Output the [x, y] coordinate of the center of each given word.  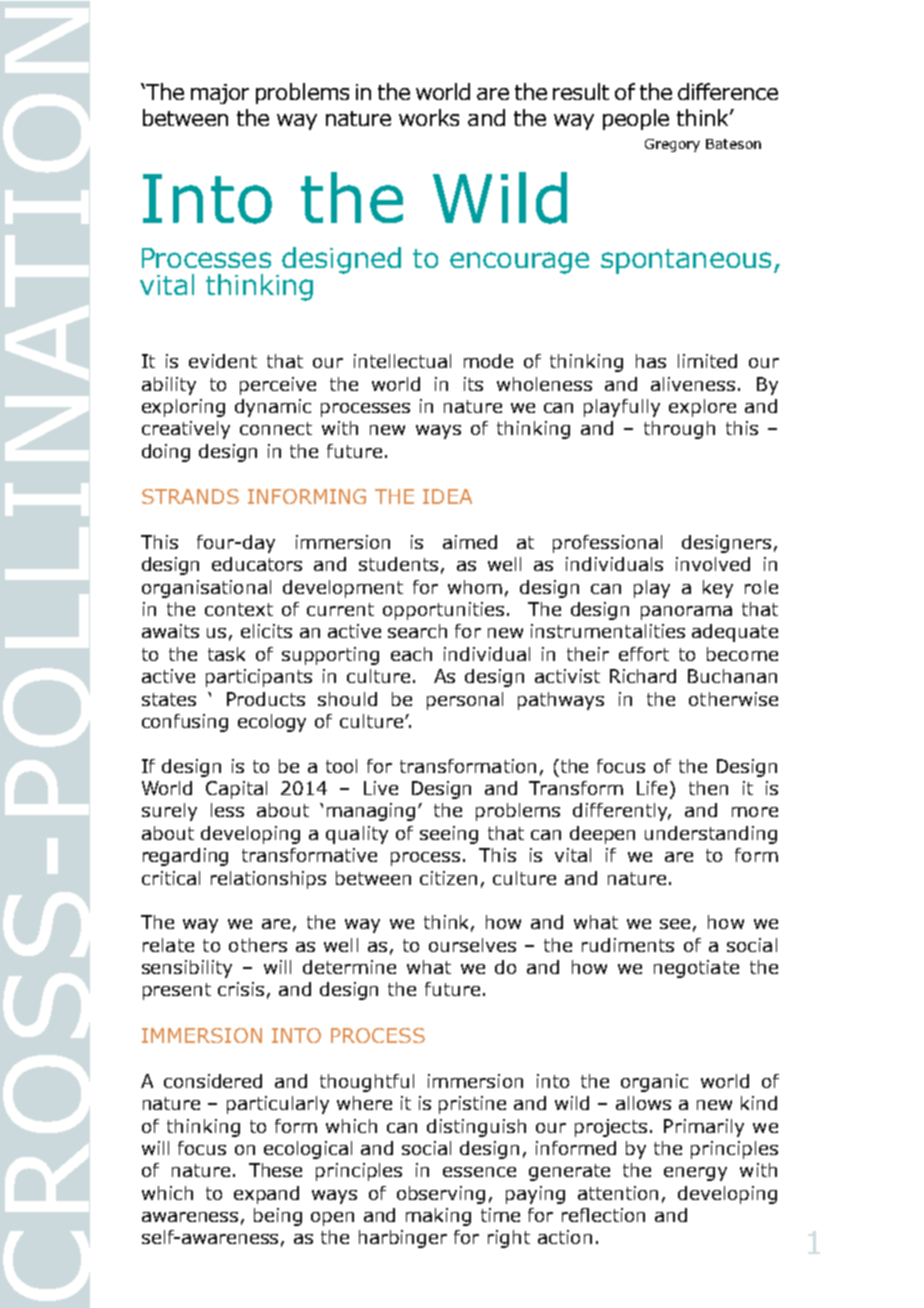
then [708, 788]
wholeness [544, 384]
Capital [236, 790]
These [275, 1170]
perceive [278, 386]
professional [607, 544]
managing [371, 812]
